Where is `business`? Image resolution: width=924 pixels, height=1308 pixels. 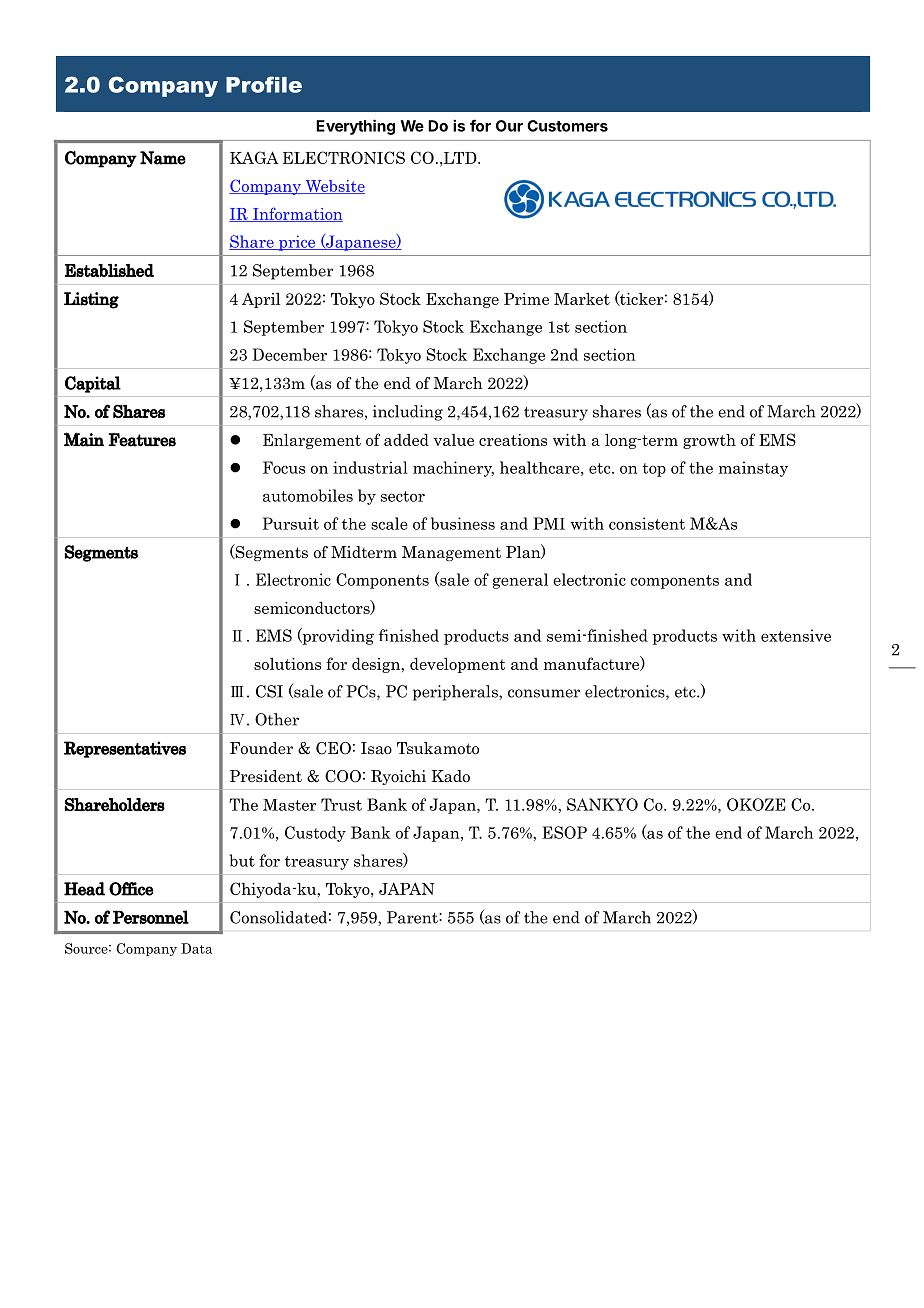
business is located at coordinates (463, 523).
